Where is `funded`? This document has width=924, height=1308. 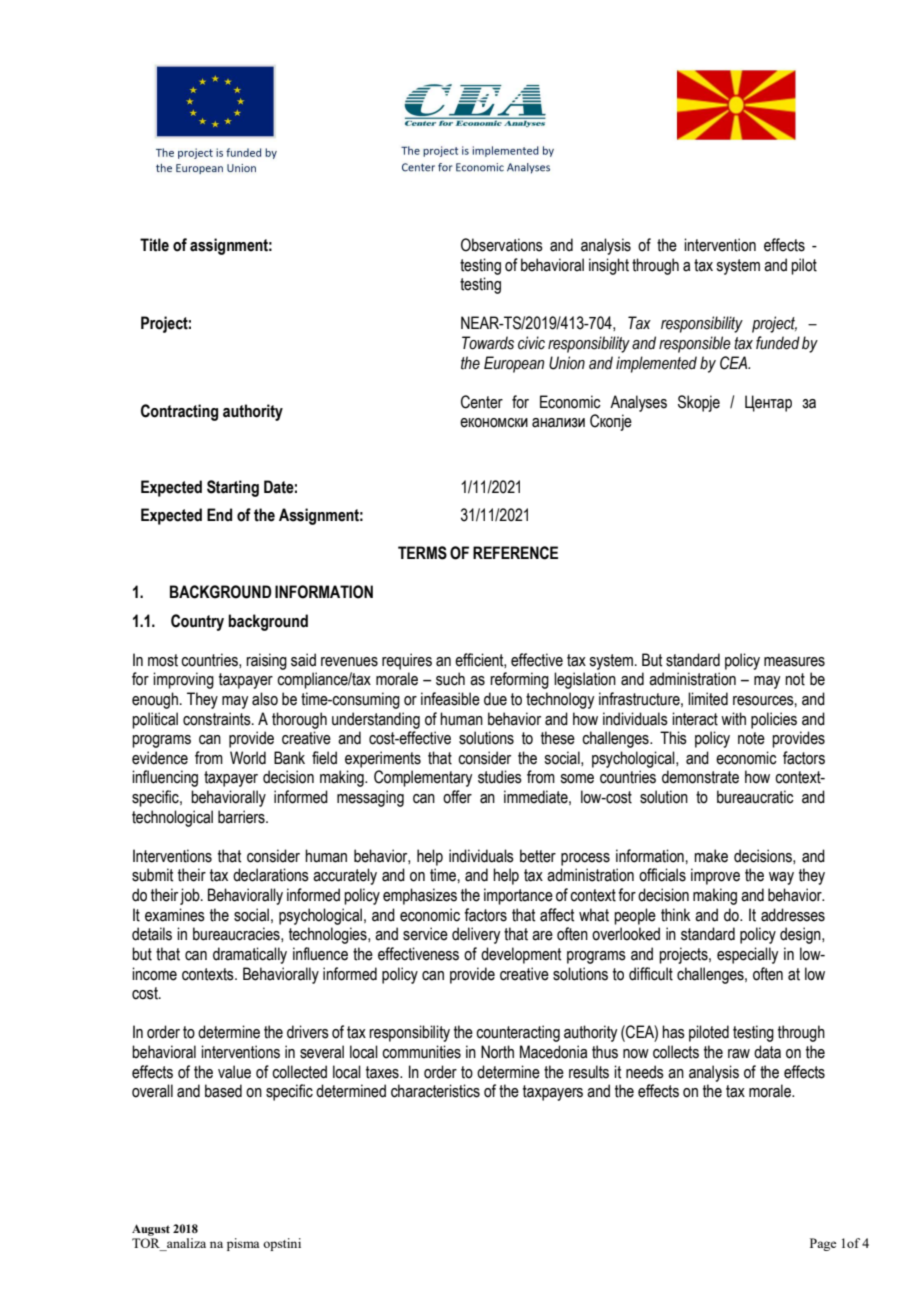
funded is located at coordinates (778, 343).
